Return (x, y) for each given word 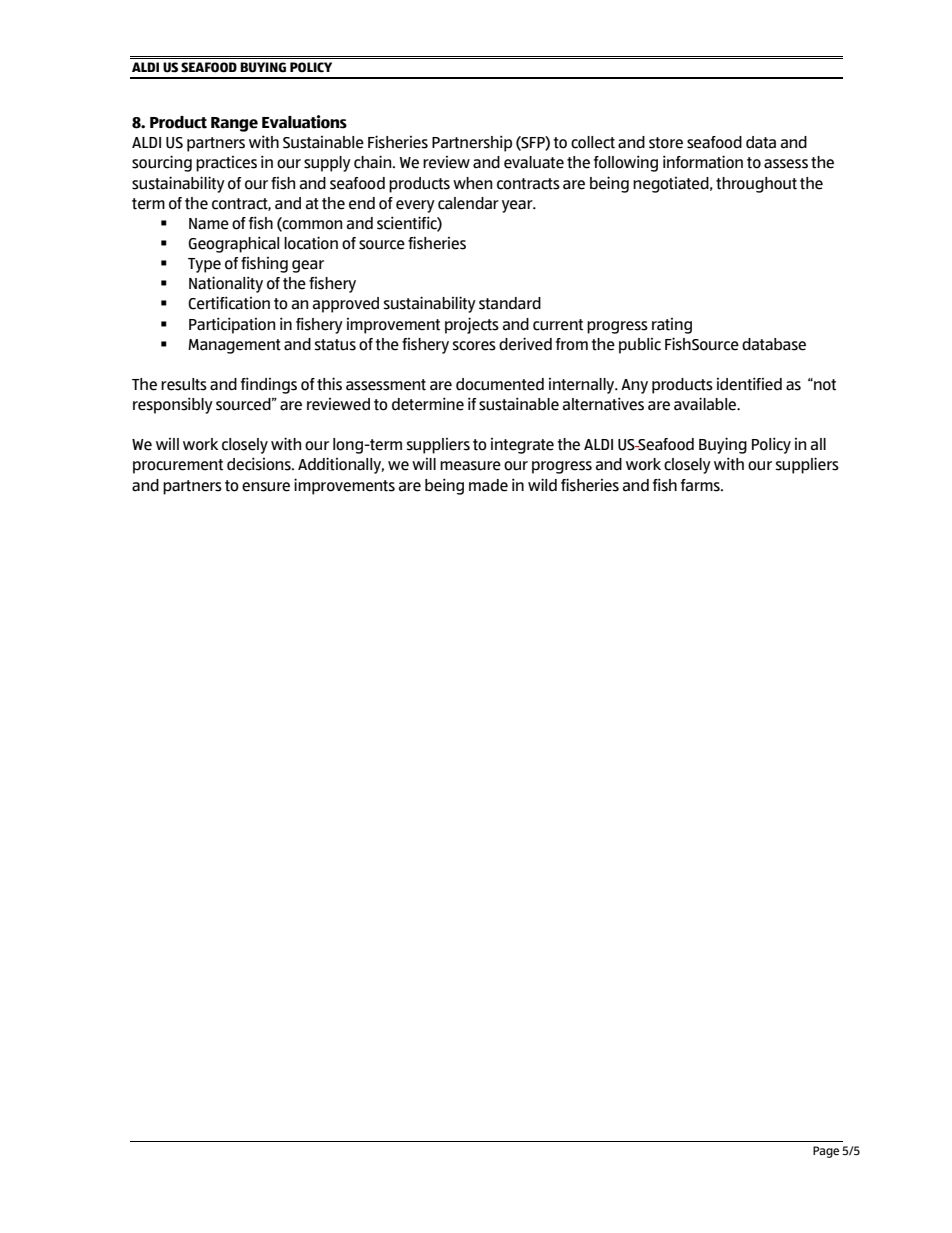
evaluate (534, 162)
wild (542, 484)
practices (226, 164)
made (488, 485)
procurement (178, 466)
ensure (266, 487)
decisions (260, 464)
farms (701, 485)
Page (826, 1152)
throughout (756, 185)
